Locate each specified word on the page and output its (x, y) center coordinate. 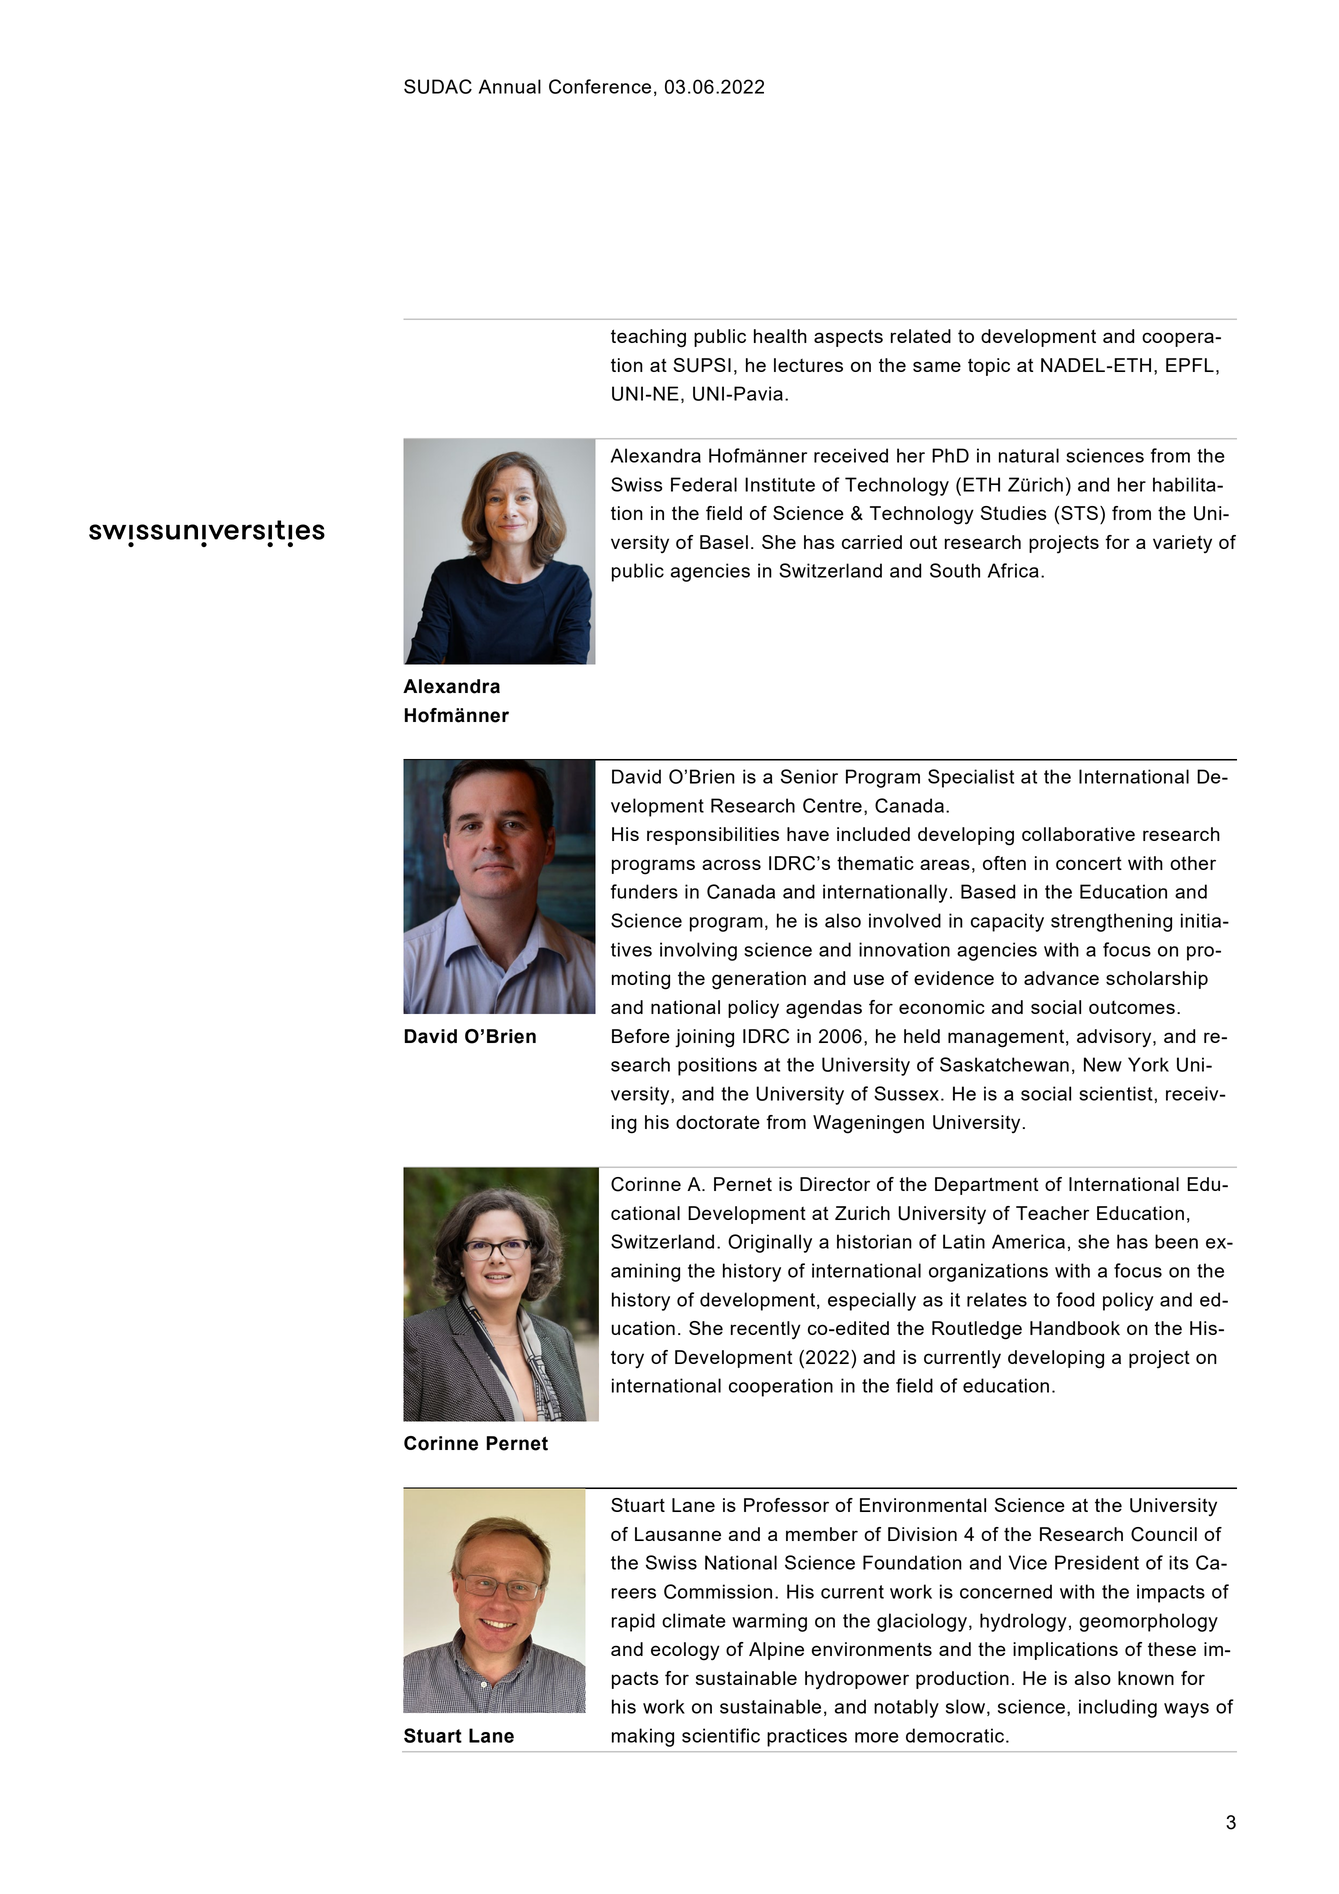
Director (835, 1184)
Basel (724, 542)
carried (872, 542)
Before (641, 1036)
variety (1182, 544)
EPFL (1190, 365)
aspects (848, 338)
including (1118, 1708)
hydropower (857, 1680)
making (643, 1737)
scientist (1117, 1093)
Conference (600, 86)
